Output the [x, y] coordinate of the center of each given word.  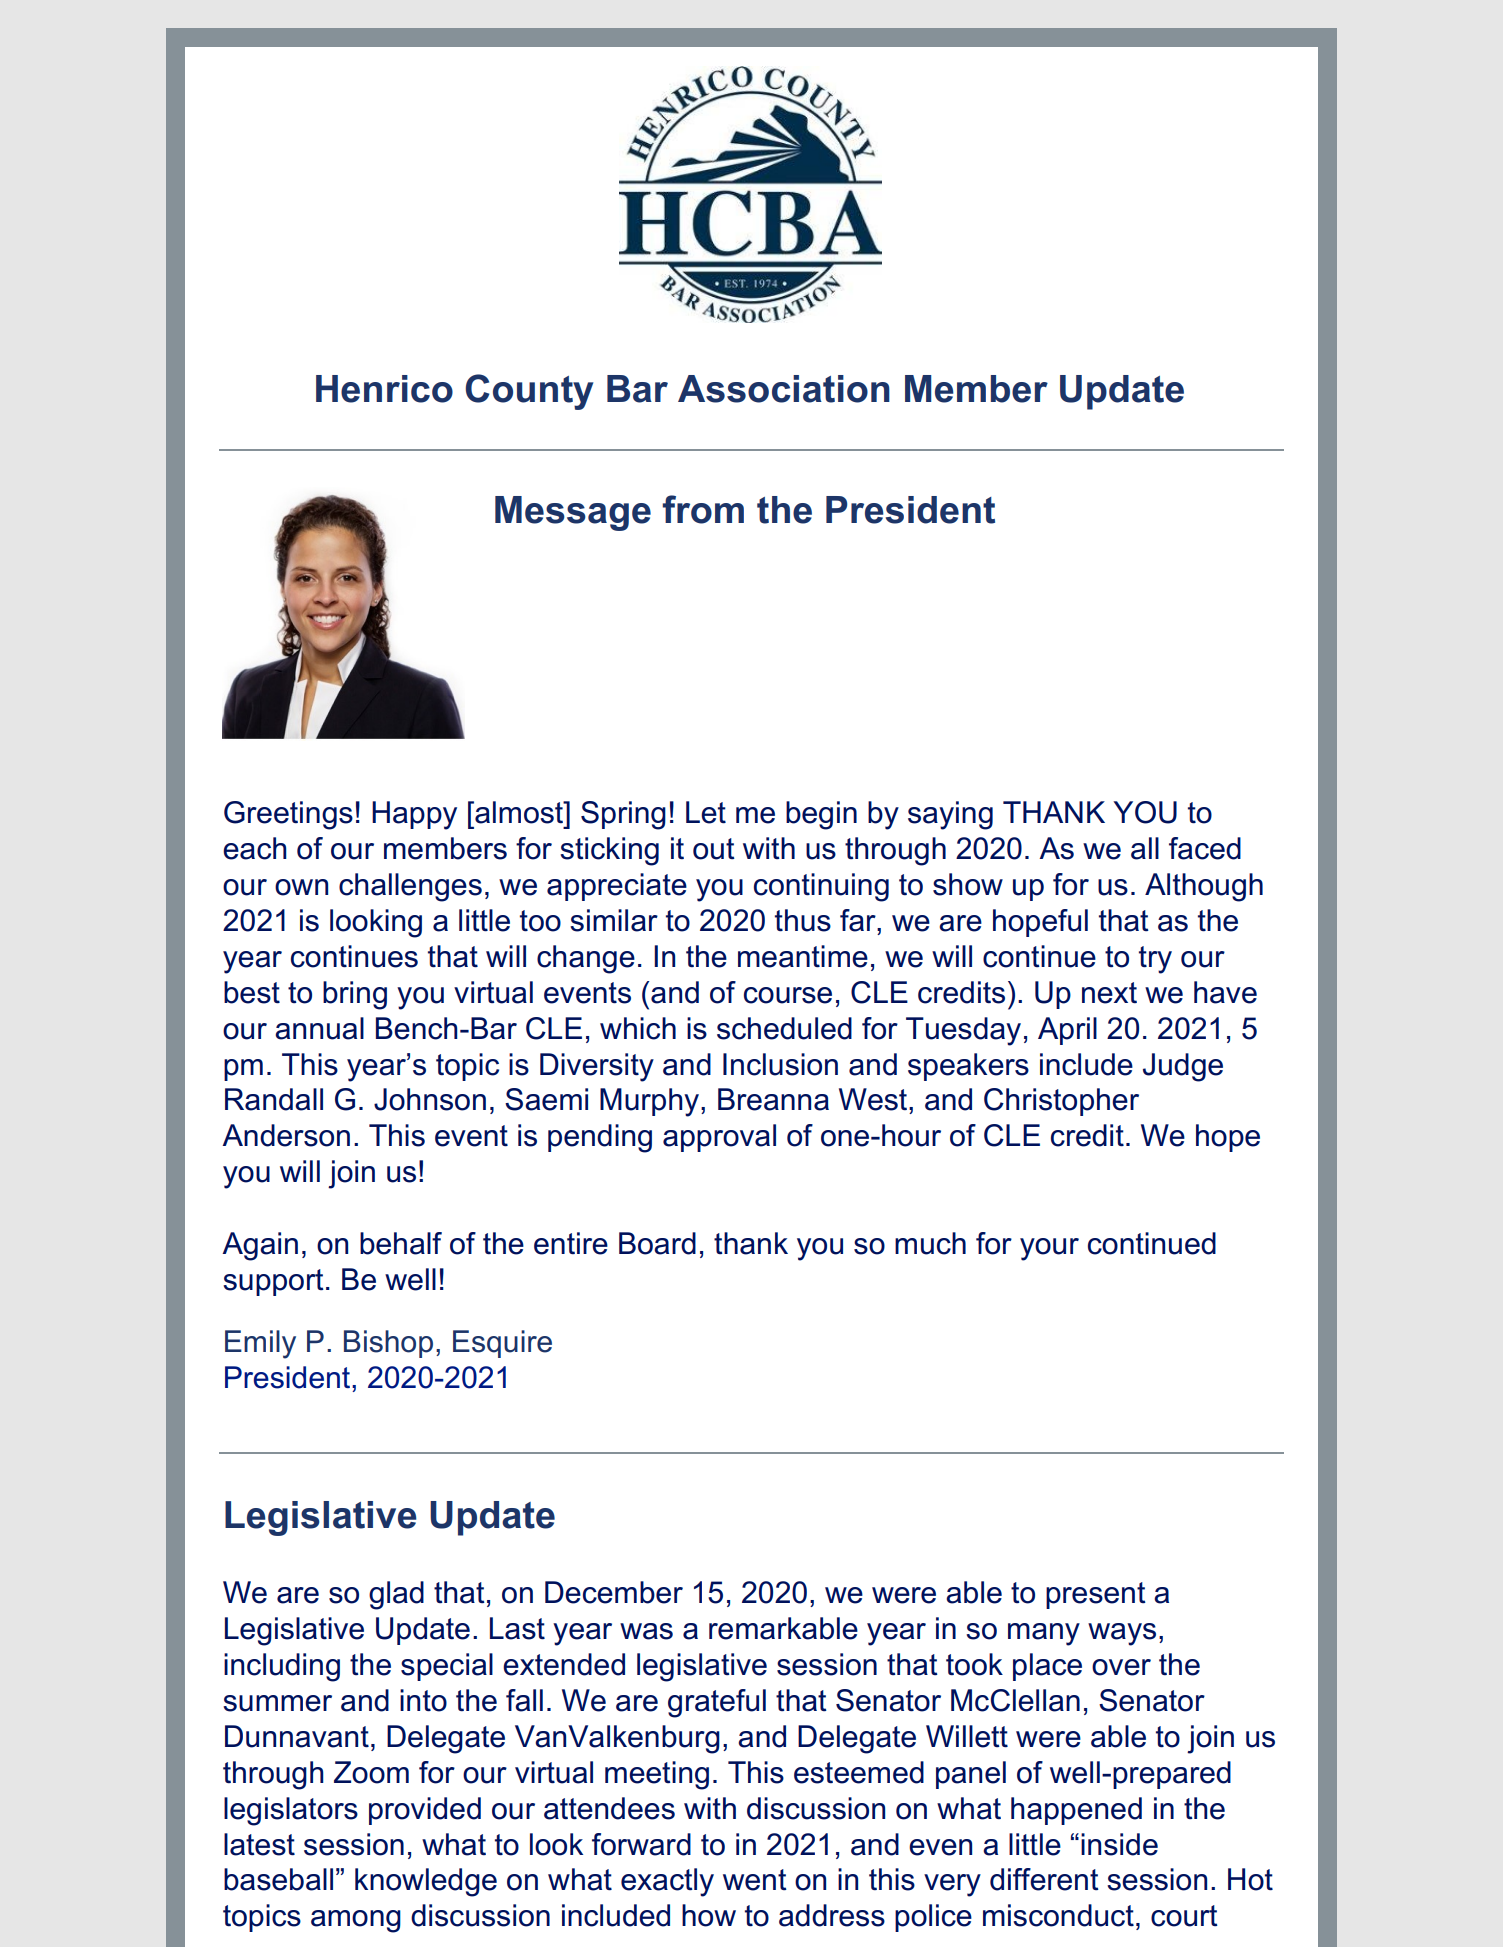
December [614, 1592]
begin [821, 815]
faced [1205, 848]
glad [396, 1595]
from [703, 509]
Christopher [1061, 1102]
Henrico [384, 389]
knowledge [426, 1882]
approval [719, 1138]
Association [784, 389]
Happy [414, 815]
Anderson [286, 1135]
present [1096, 1595]
